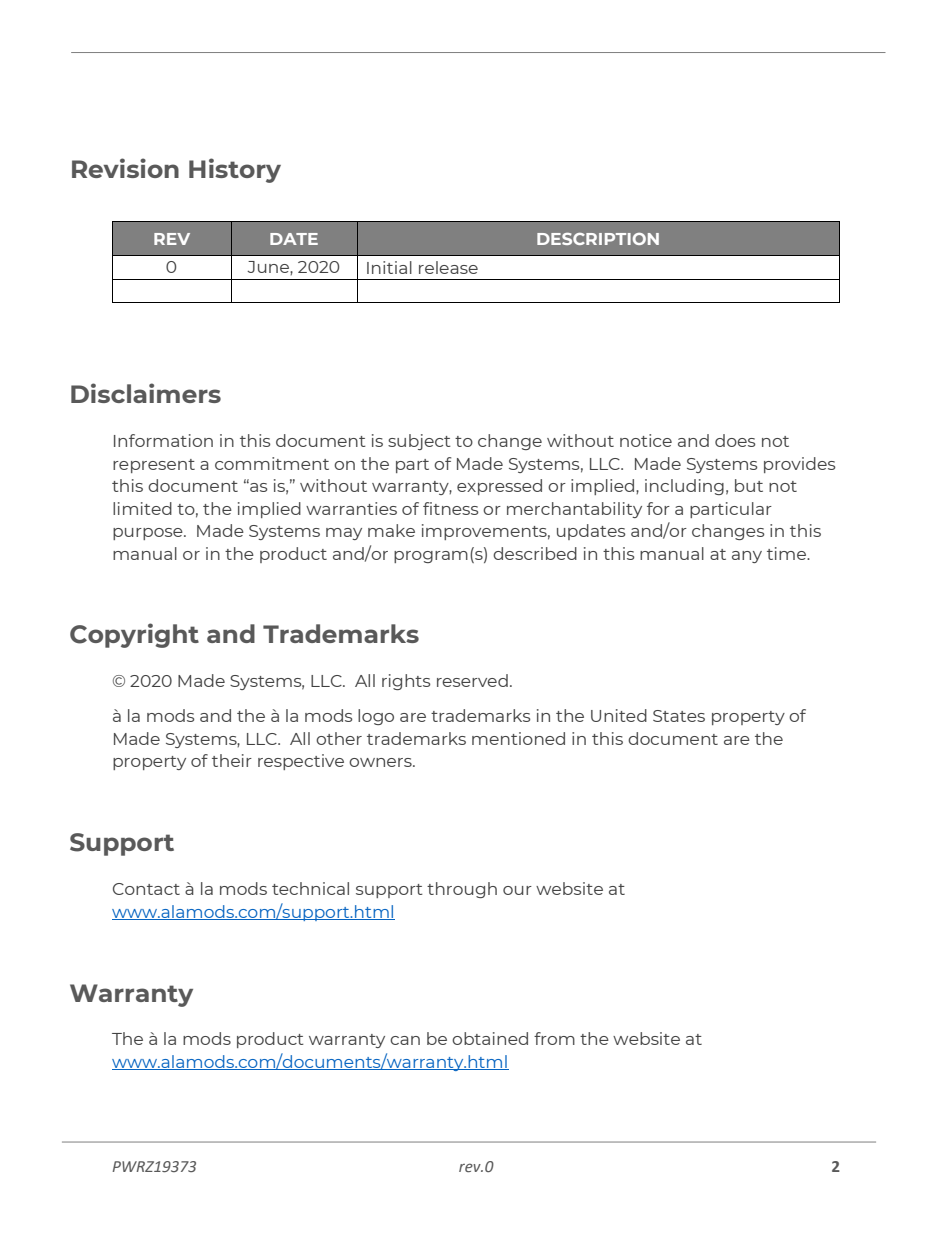  I want to click on Copyright, so click(134, 635).
